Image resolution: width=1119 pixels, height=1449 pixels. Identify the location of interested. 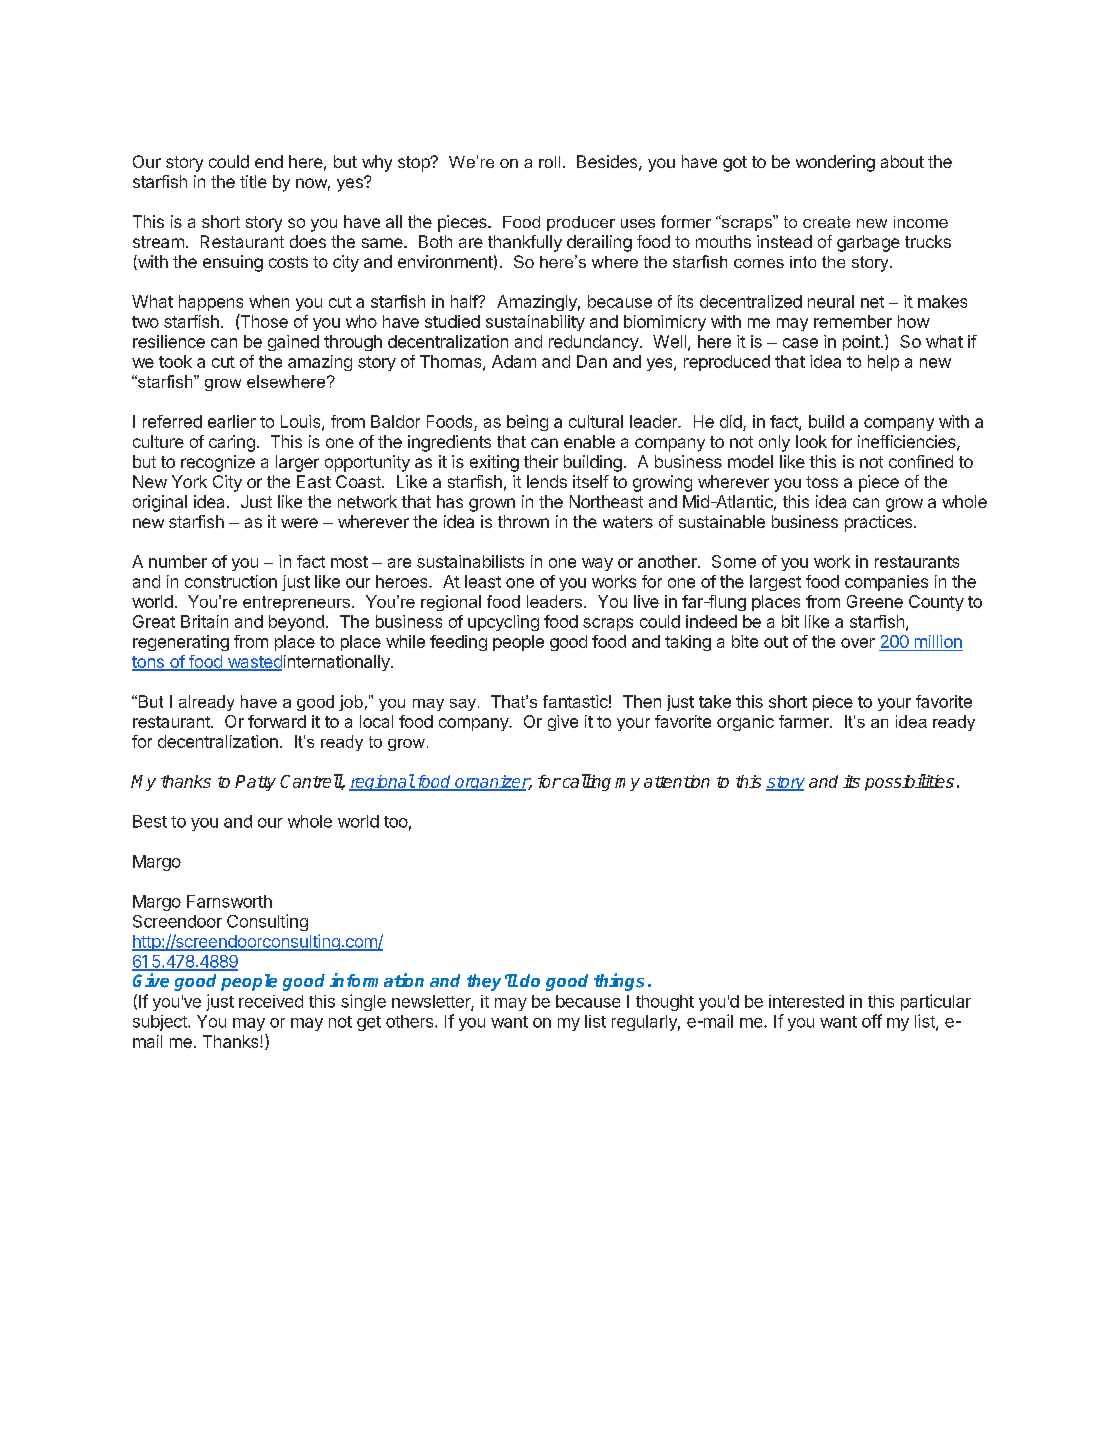
(806, 1001).
